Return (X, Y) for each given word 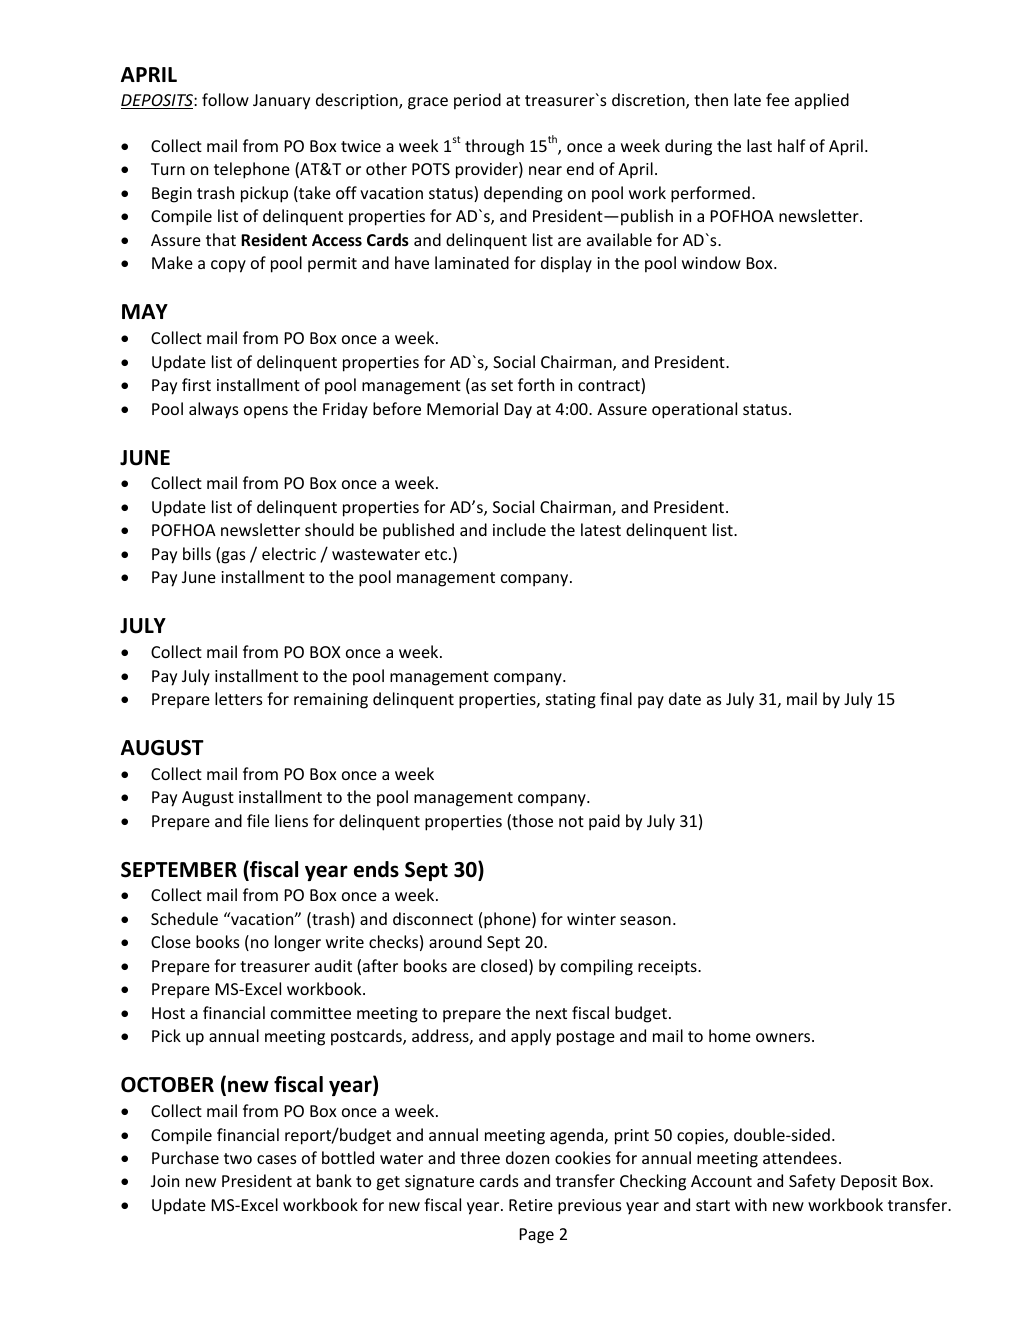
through (494, 147)
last (759, 145)
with (751, 1204)
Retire (531, 1205)
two (238, 1158)
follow (225, 99)
